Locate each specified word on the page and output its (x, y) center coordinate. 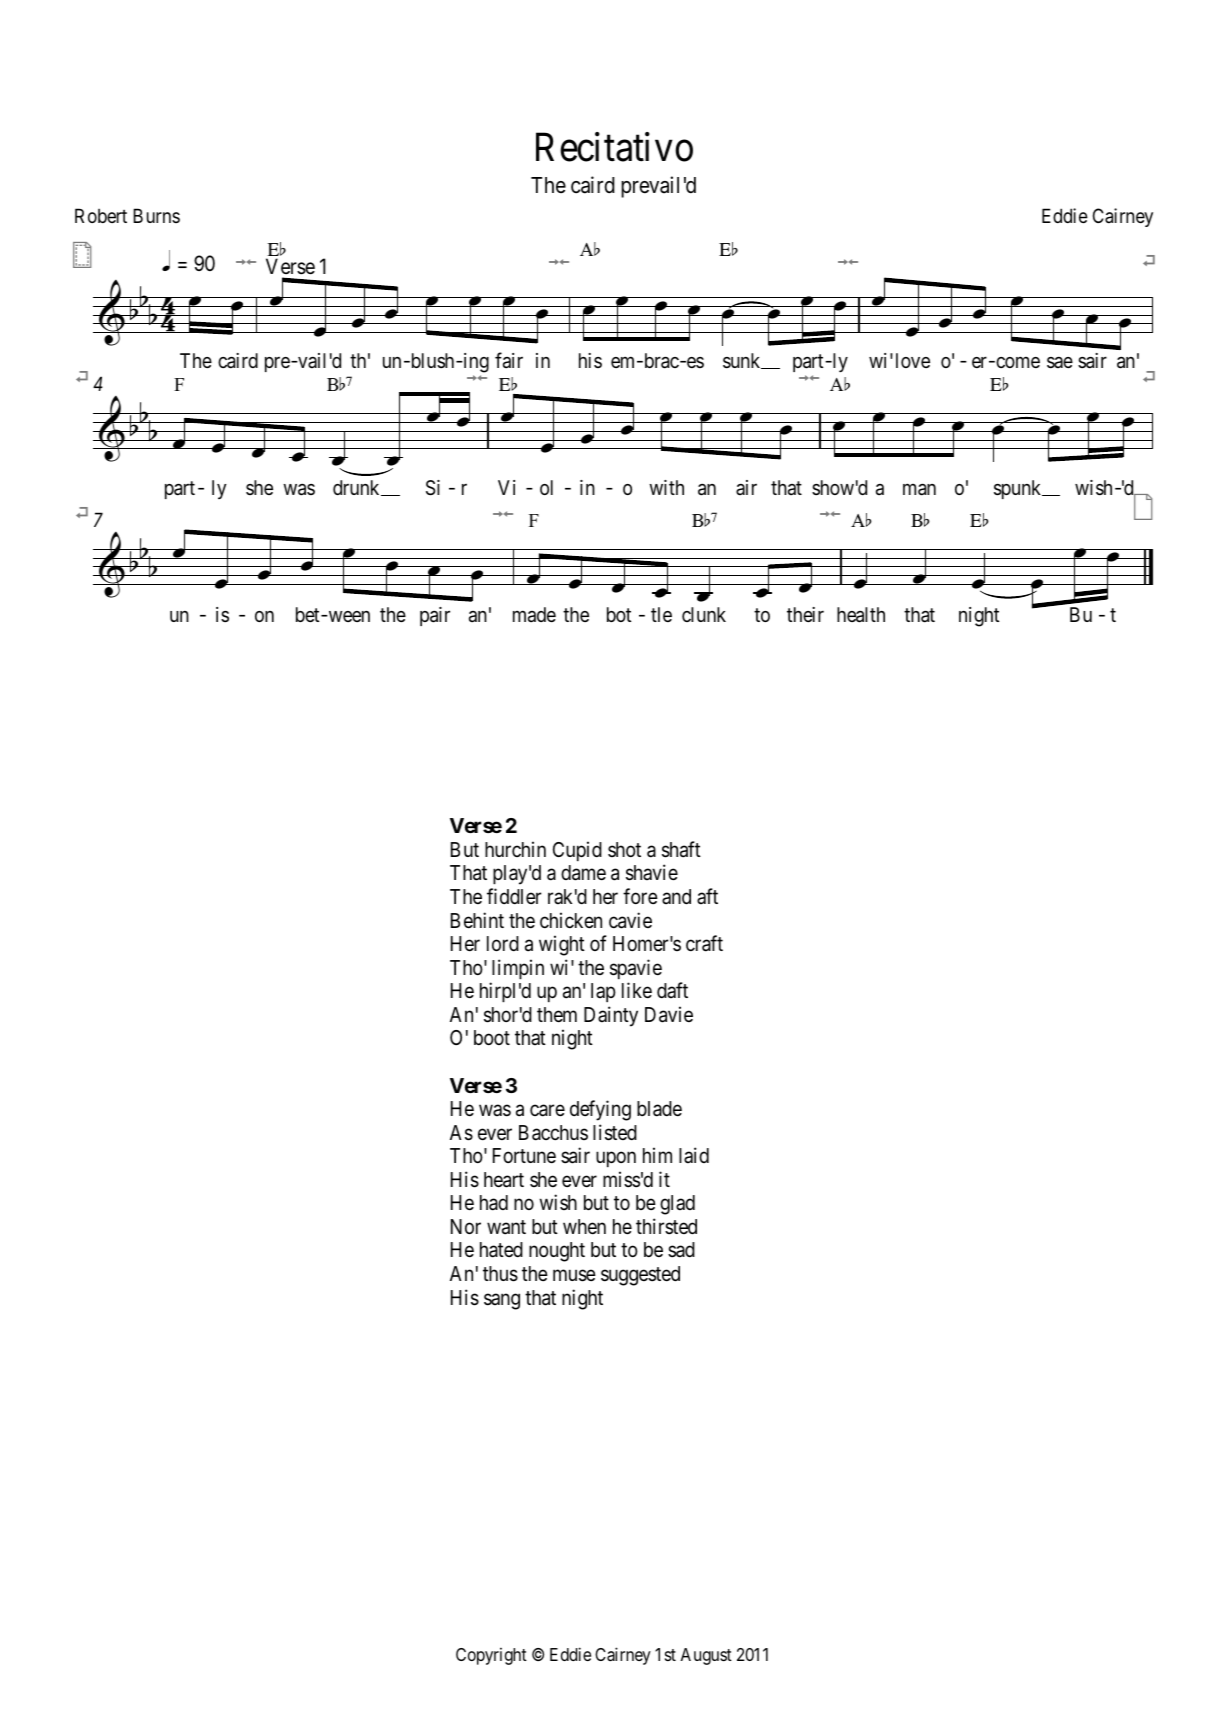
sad (681, 1250)
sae (1060, 363)
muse (574, 1275)
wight (562, 945)
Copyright (491, 1656)
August (706, 1656)
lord (503, 944)
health (861, 615)
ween (348, 616)
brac (660, 361)
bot (619, 614)
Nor (466, 1227)
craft (704, 943)
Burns (156, 215)
